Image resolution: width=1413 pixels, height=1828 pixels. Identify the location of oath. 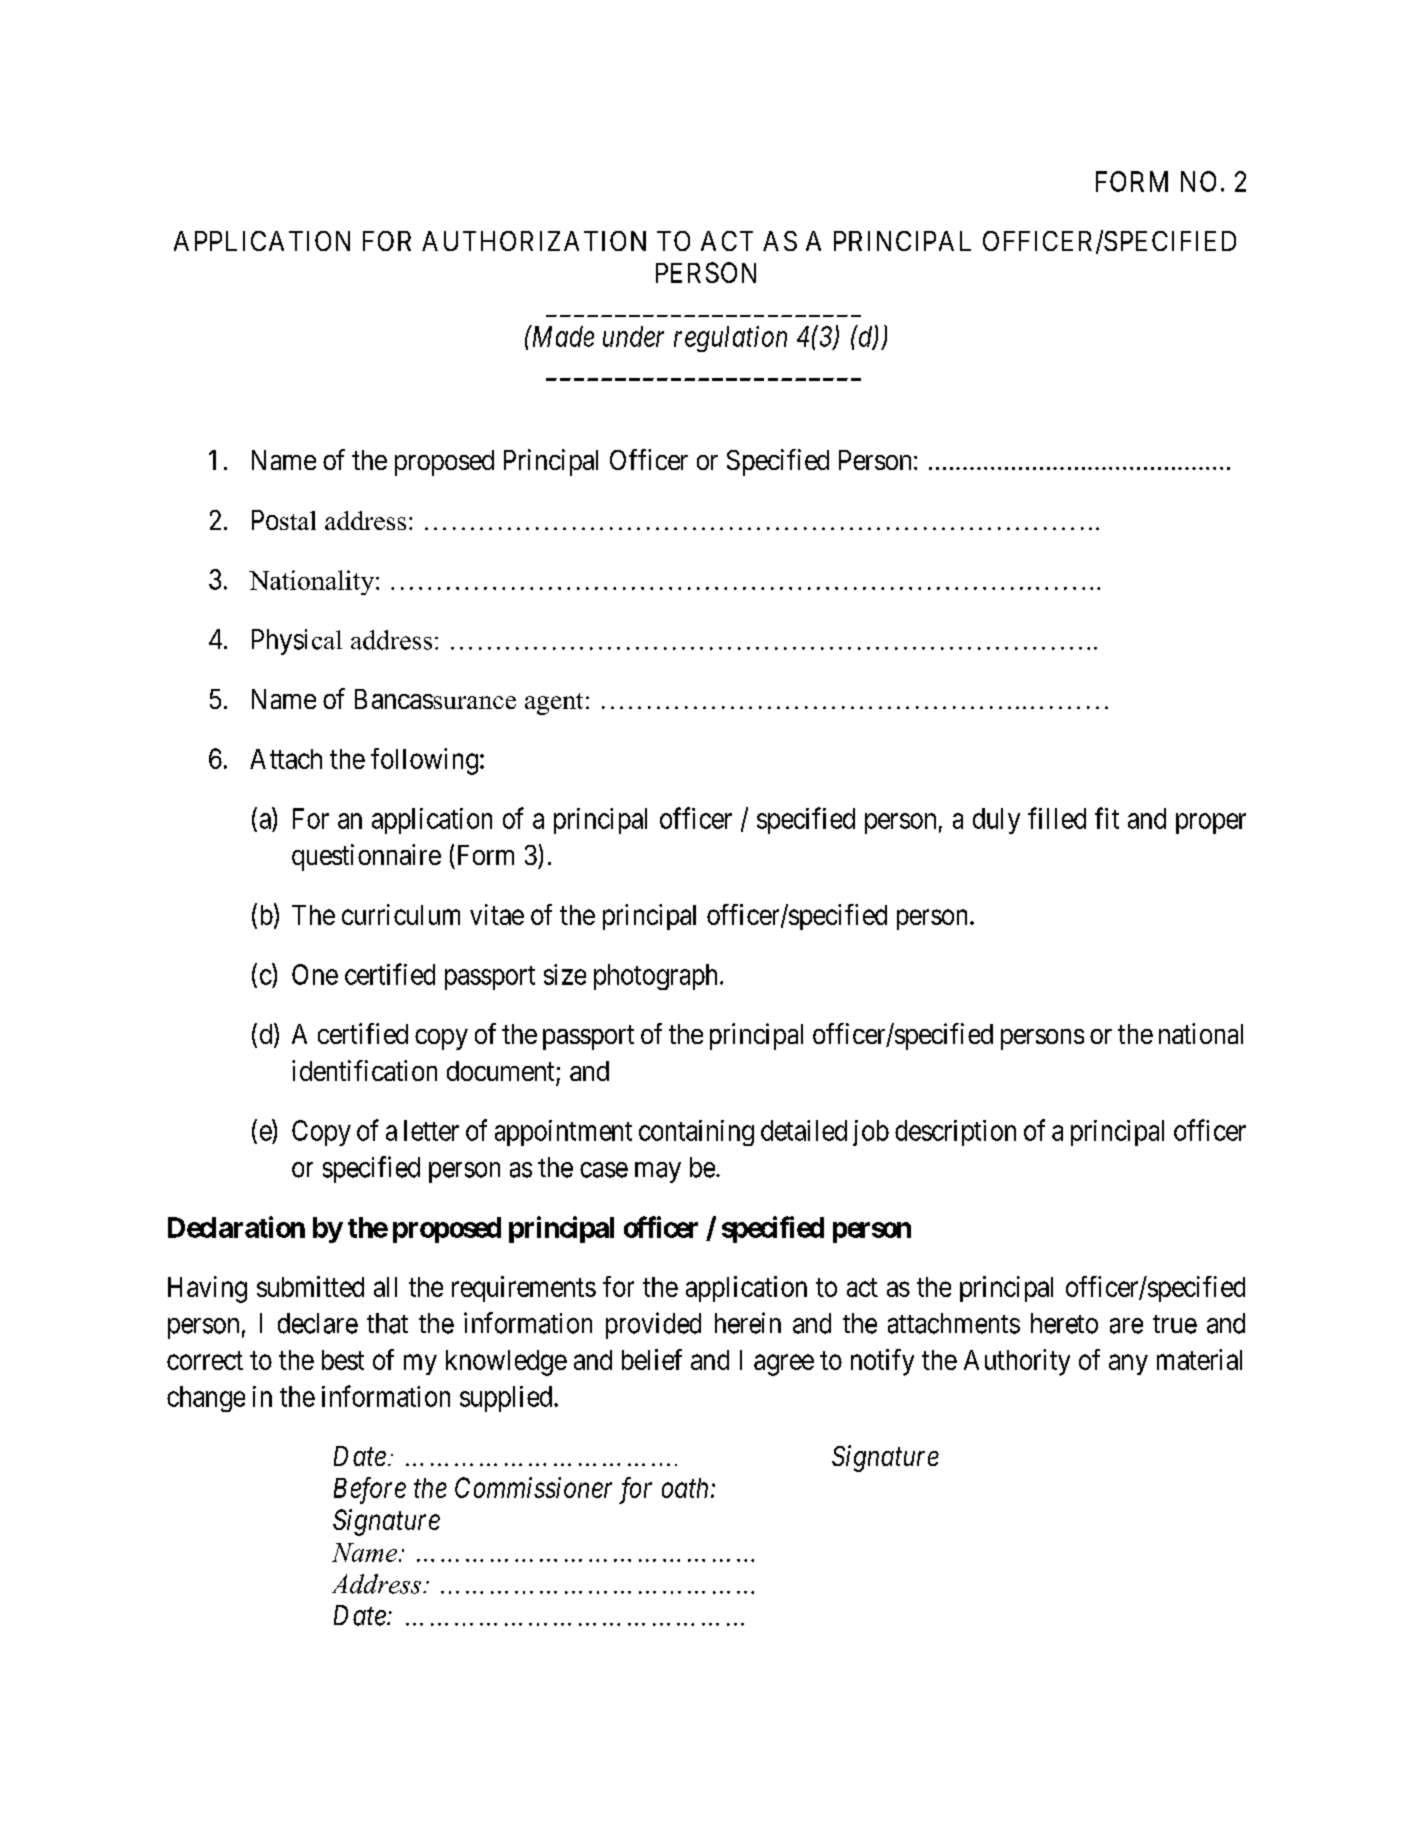
(687, 1488).
